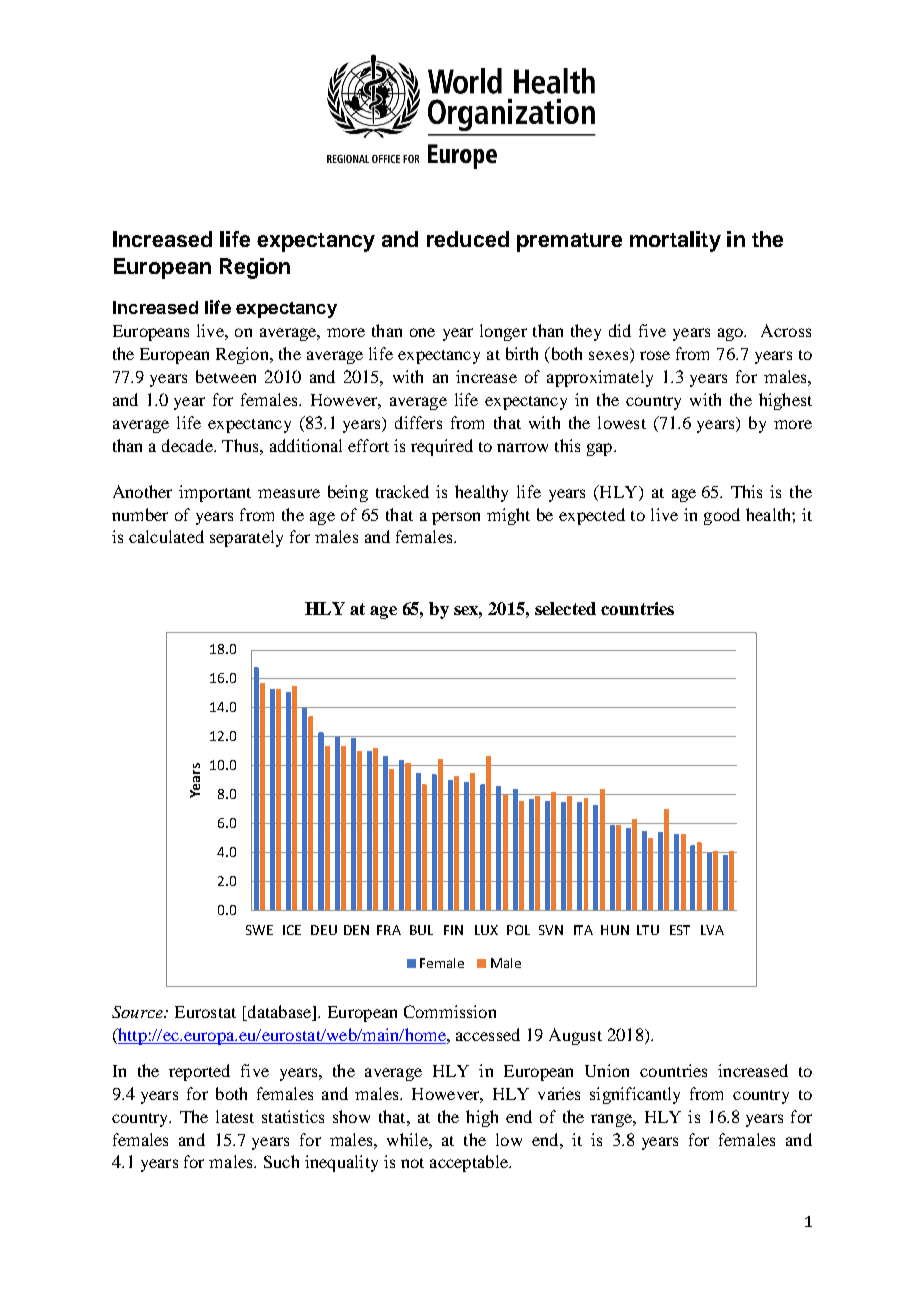 The width and height of the page is (924, 1308). Describe the element at coordinates (456, 518) in the page. I see `person` at that location.
